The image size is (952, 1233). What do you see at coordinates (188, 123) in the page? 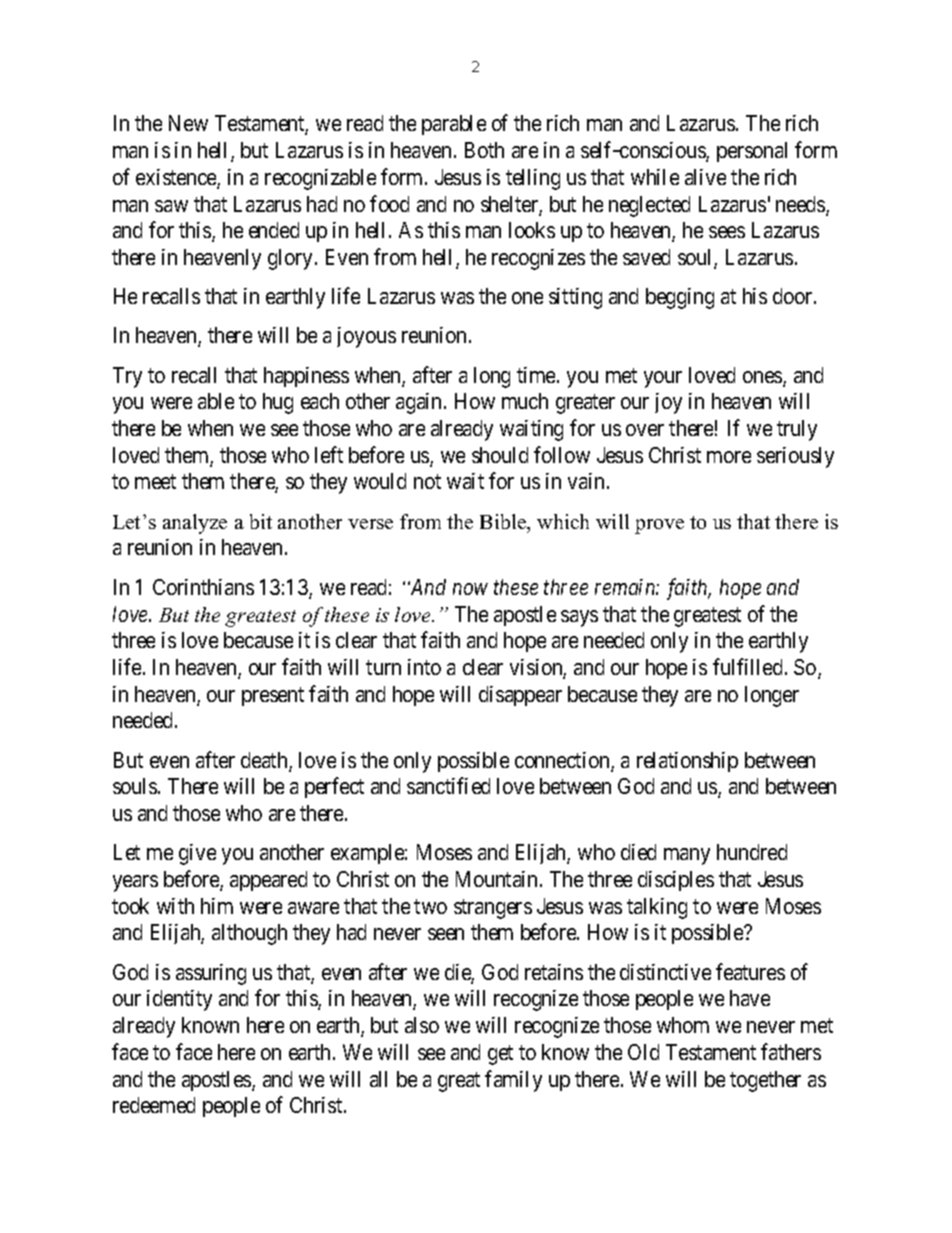
I see `New` at bounding box center [188, 123].
